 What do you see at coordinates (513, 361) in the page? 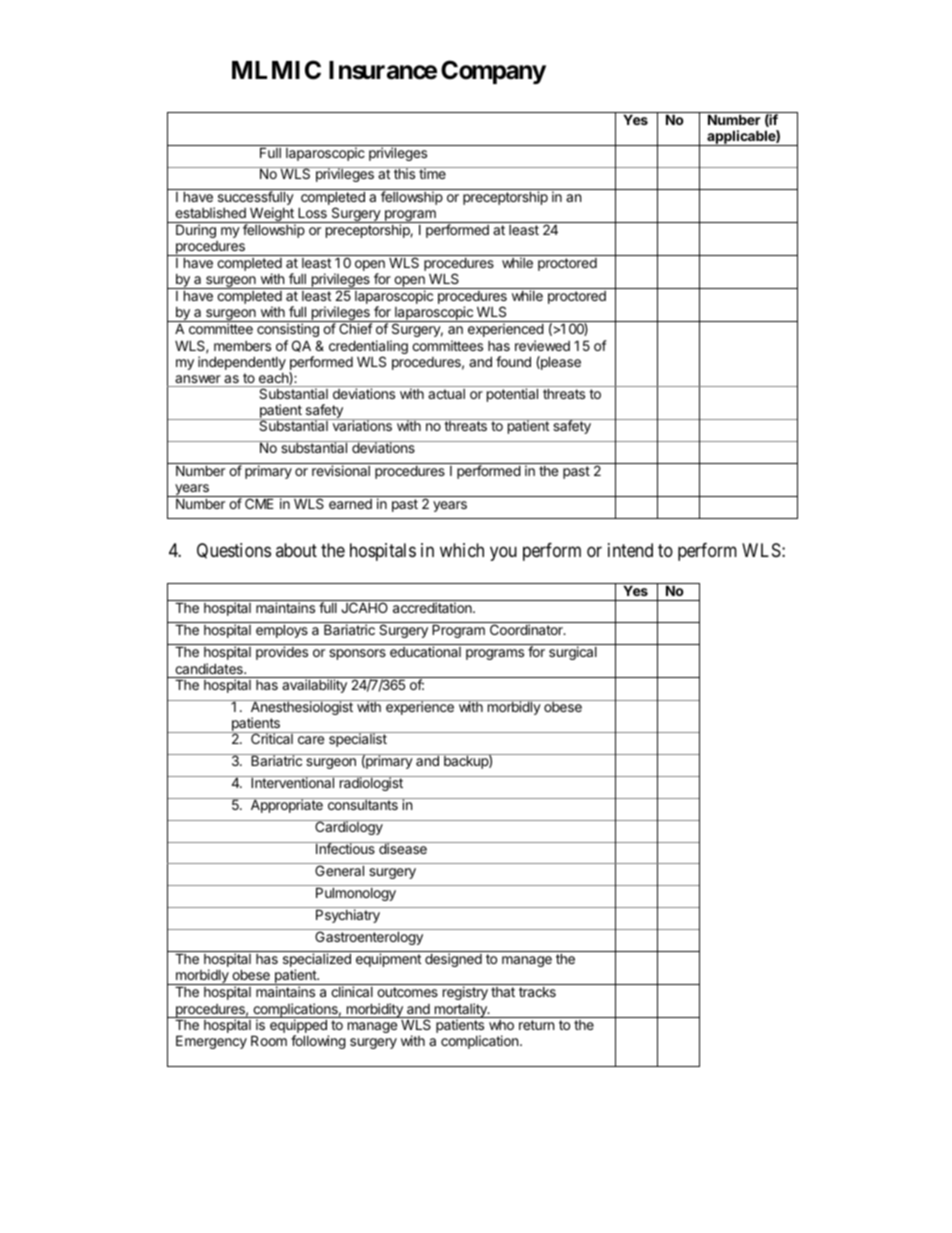
I see `found` at bounding box center [513, 361].
